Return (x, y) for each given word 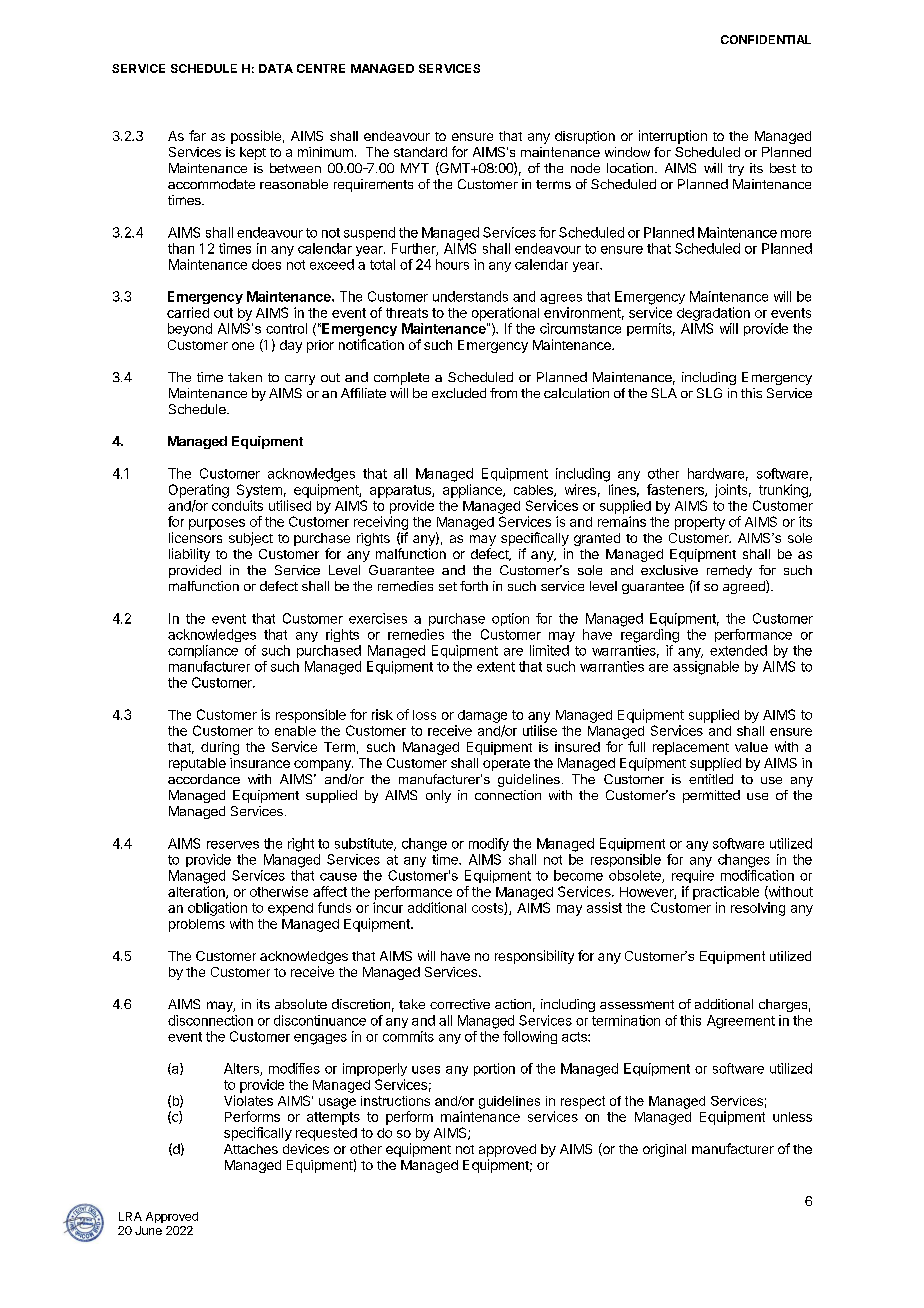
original (664, 1150)
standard (420, 152)
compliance (203, 651)
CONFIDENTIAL (766, 39)
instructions (395, 1101)
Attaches (251, 1149)
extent (496, 667)
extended (738, 650)
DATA (276, 68)
